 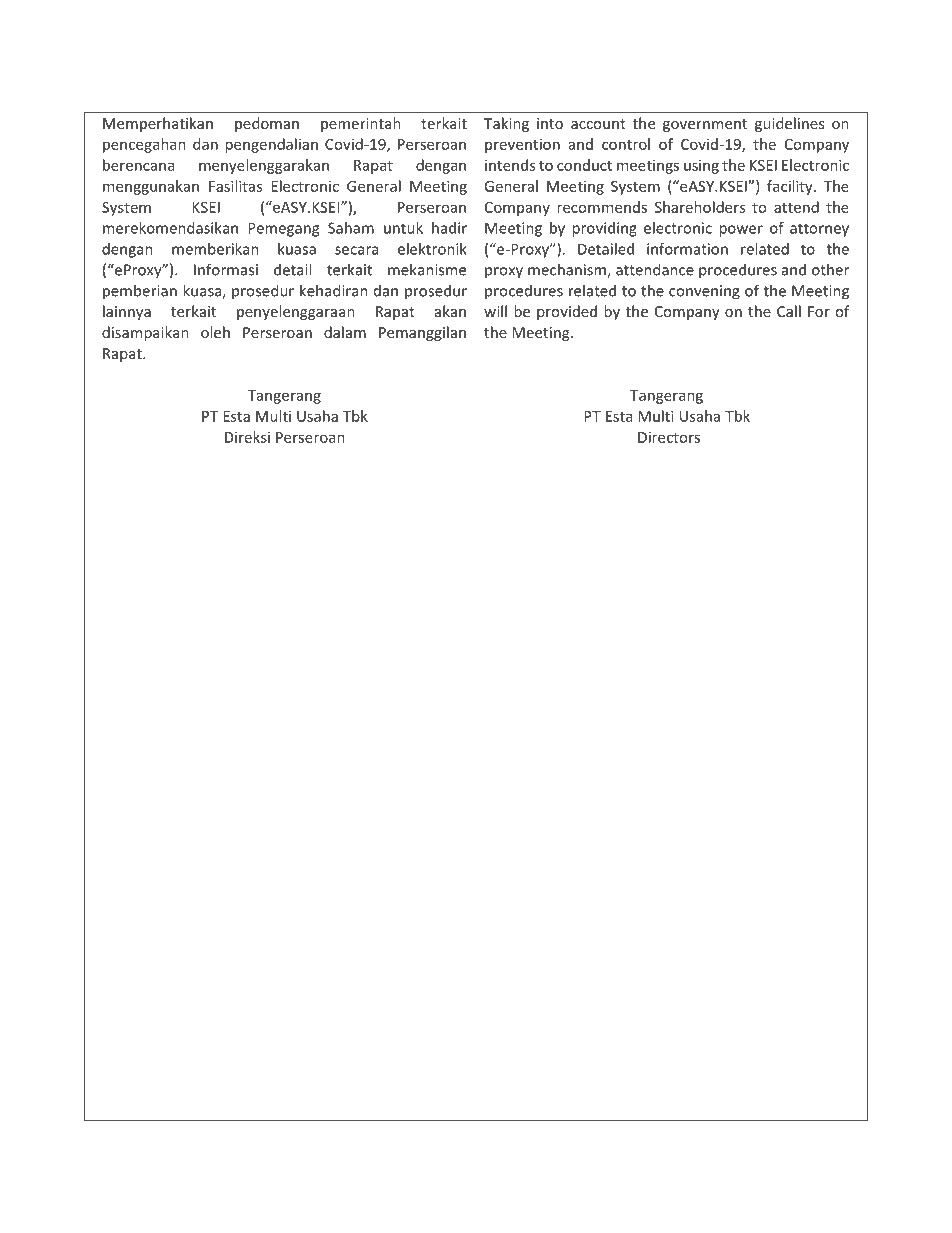 I want to click on convening, so click(x=704, y=292).
